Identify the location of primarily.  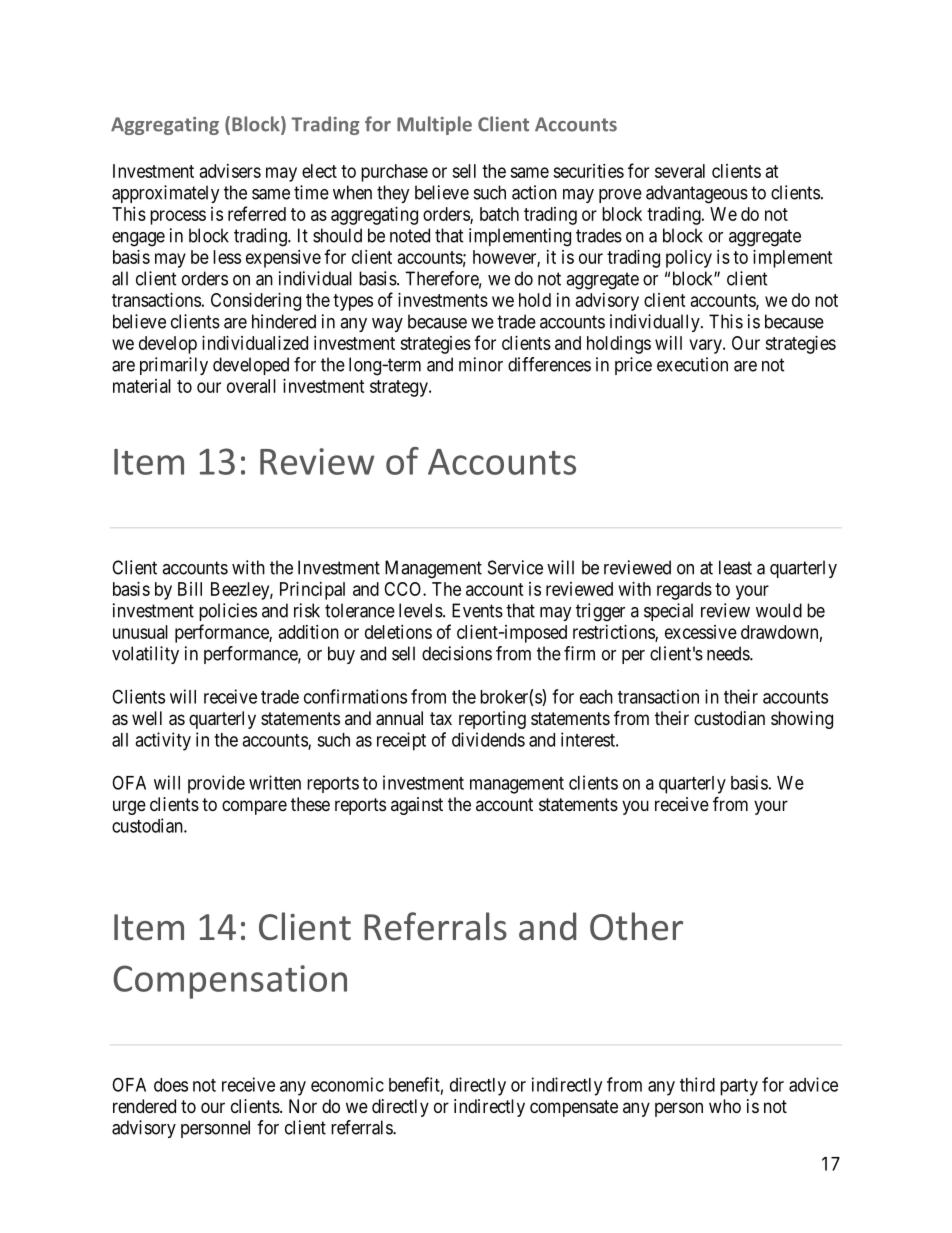
(174, 366).
